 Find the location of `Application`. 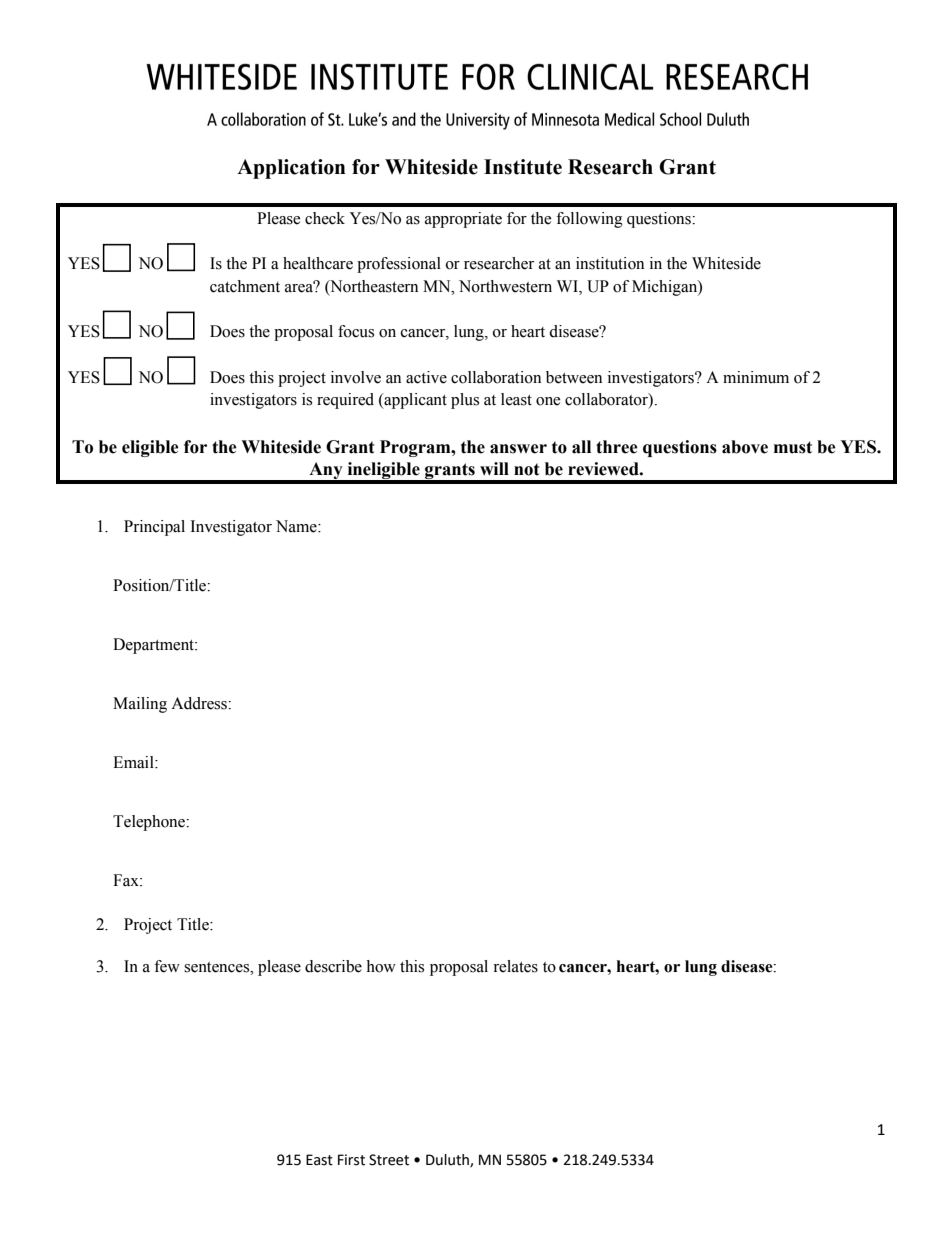

Application is located at coordinates (291, 169).
